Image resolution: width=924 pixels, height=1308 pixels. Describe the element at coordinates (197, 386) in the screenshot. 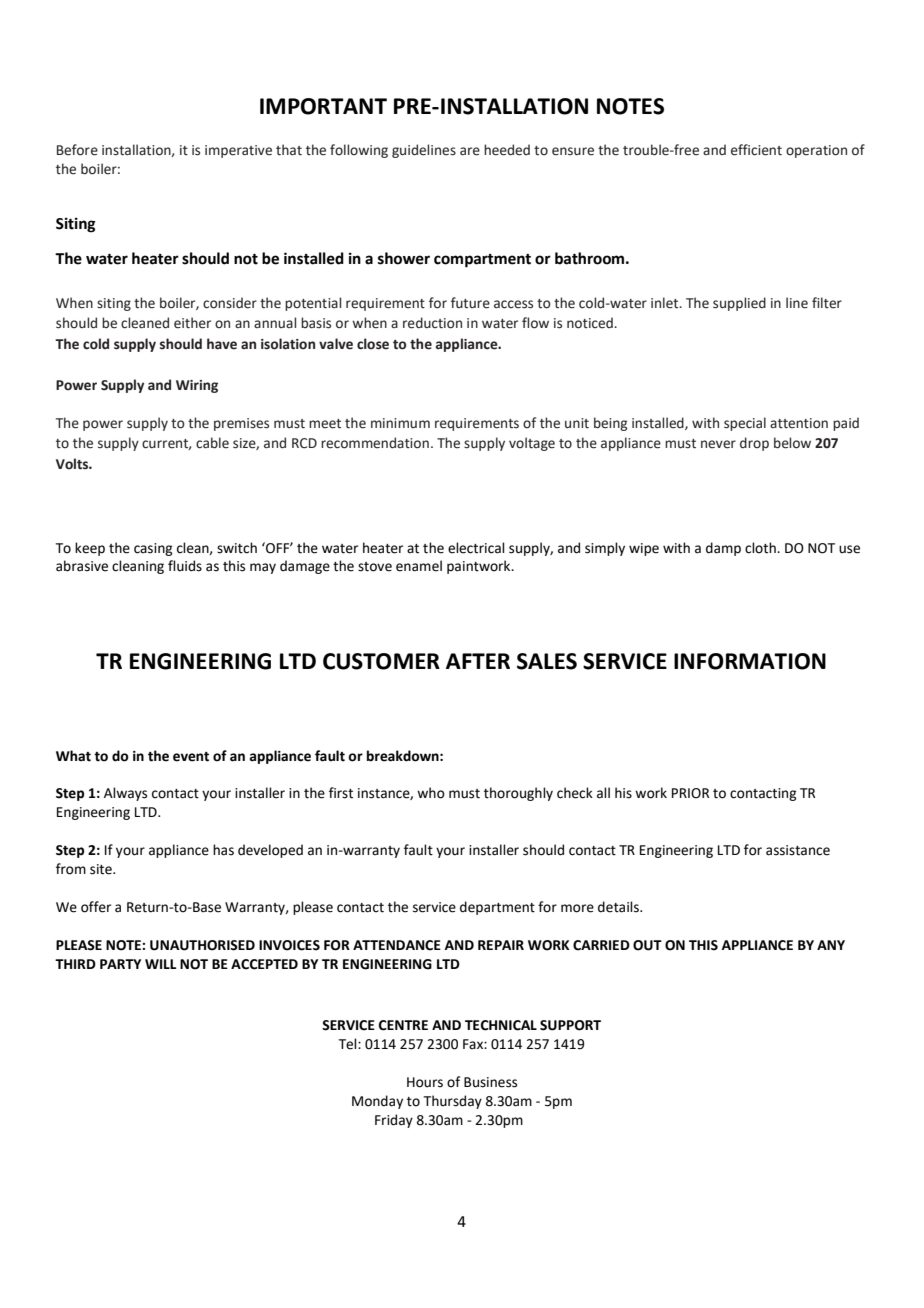

I see `Wiring` at that location.
